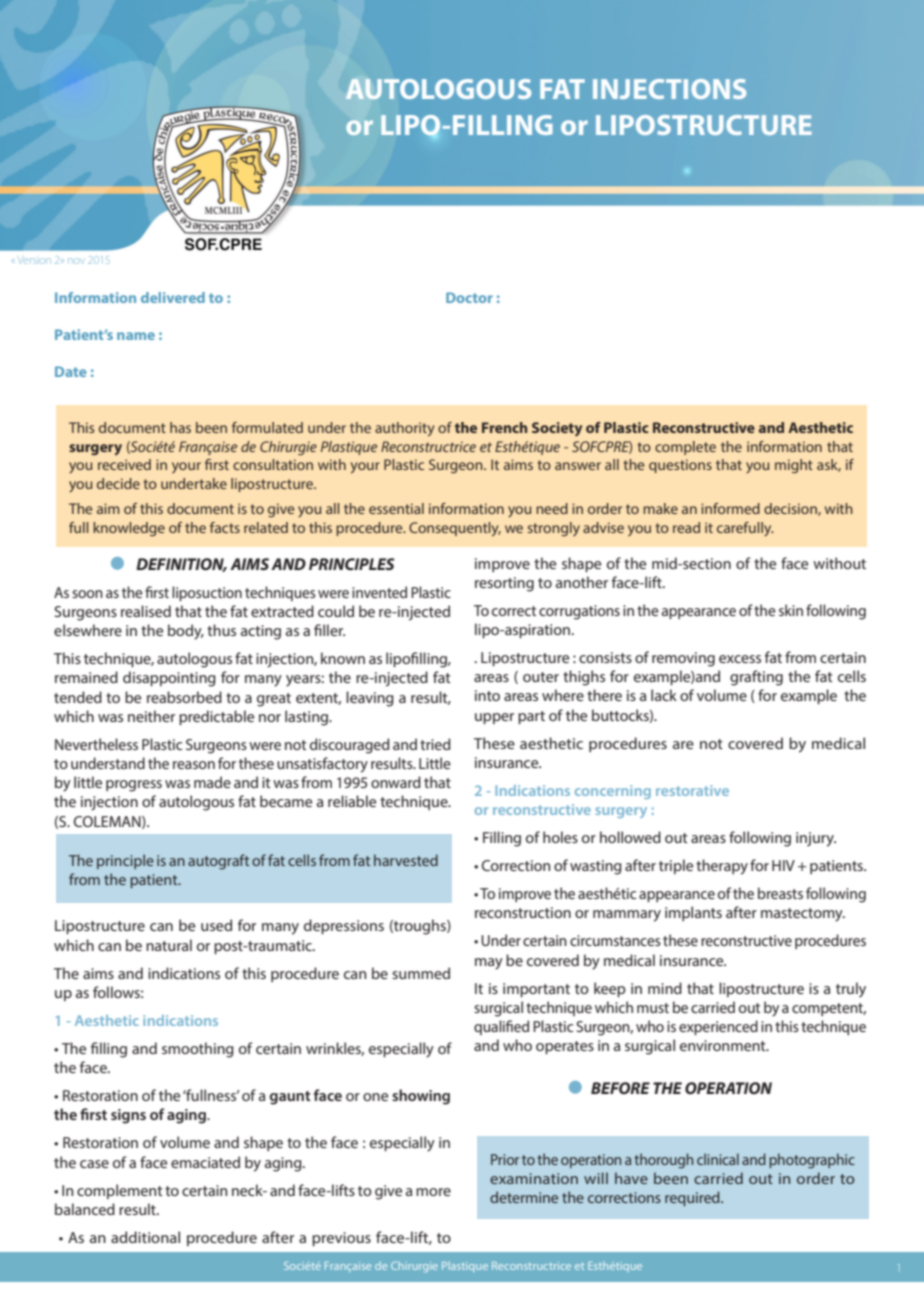 This image has width=924, height=1308. What do you see at coordinates (718, 1027) in the image?
I see `experienced` at bounding box center [718, 1027].
